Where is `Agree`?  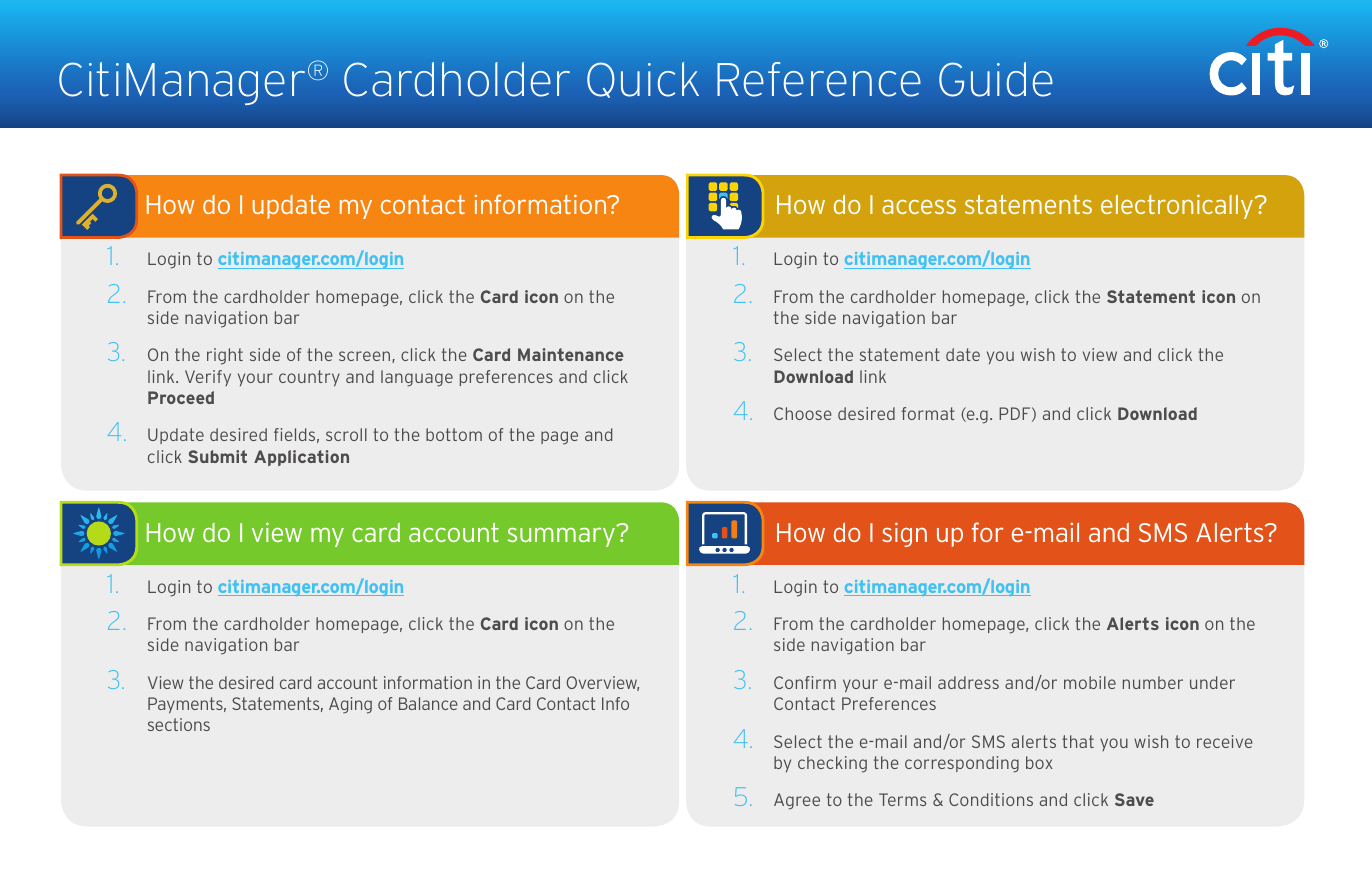
Agree is located at coordinates (797, 801).
